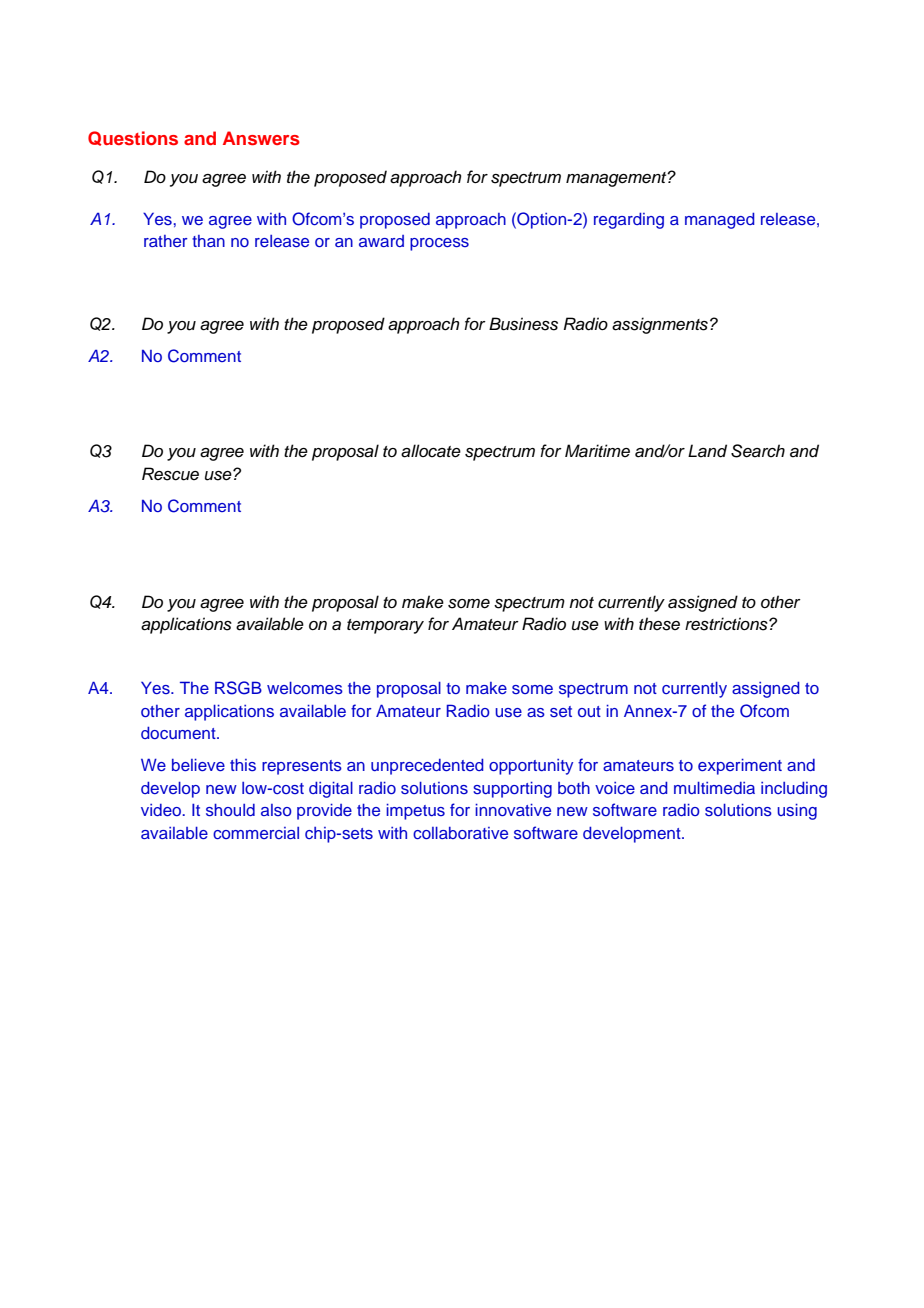  What do you see at coordinates (208, 241) in the document?
I see `than` at bounding box center [208, 241].
